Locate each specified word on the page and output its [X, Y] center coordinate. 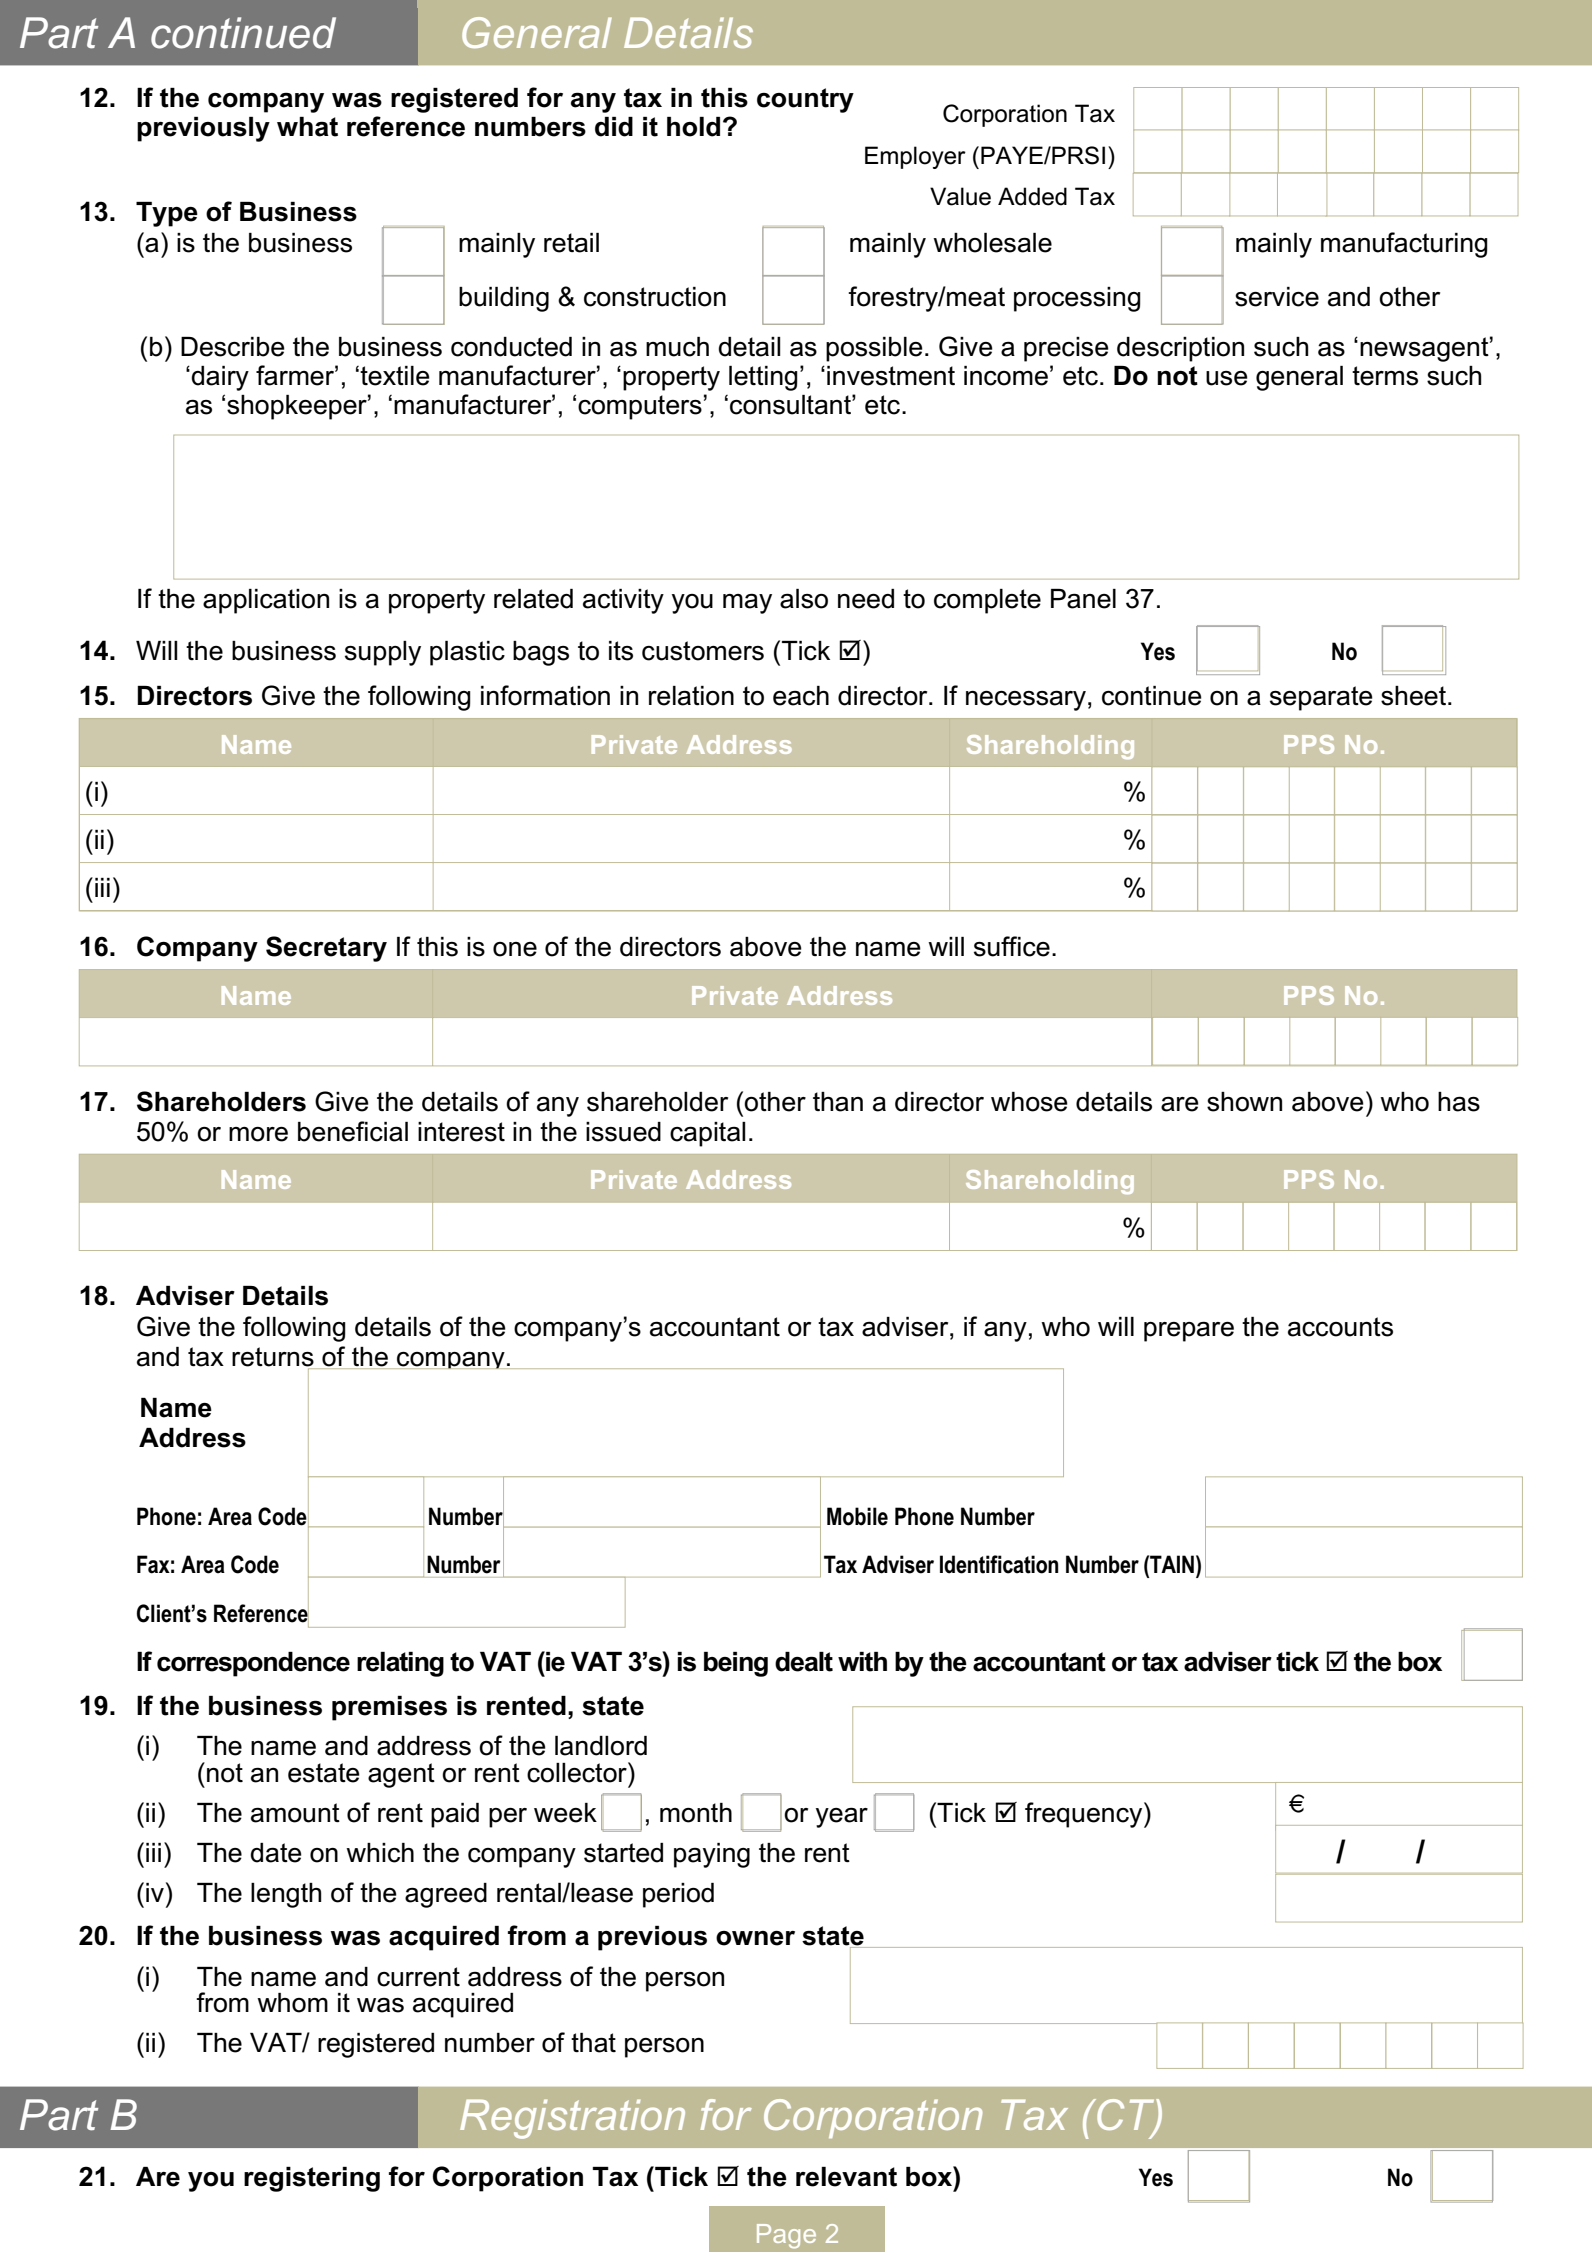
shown [1244, 1102]
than [838, 1102]
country [805, 100]
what [307, 127]
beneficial [353, 1131]
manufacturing [1404, 245]
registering [312, 2179]
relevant [846, 2177]
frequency [1085, 1815]
